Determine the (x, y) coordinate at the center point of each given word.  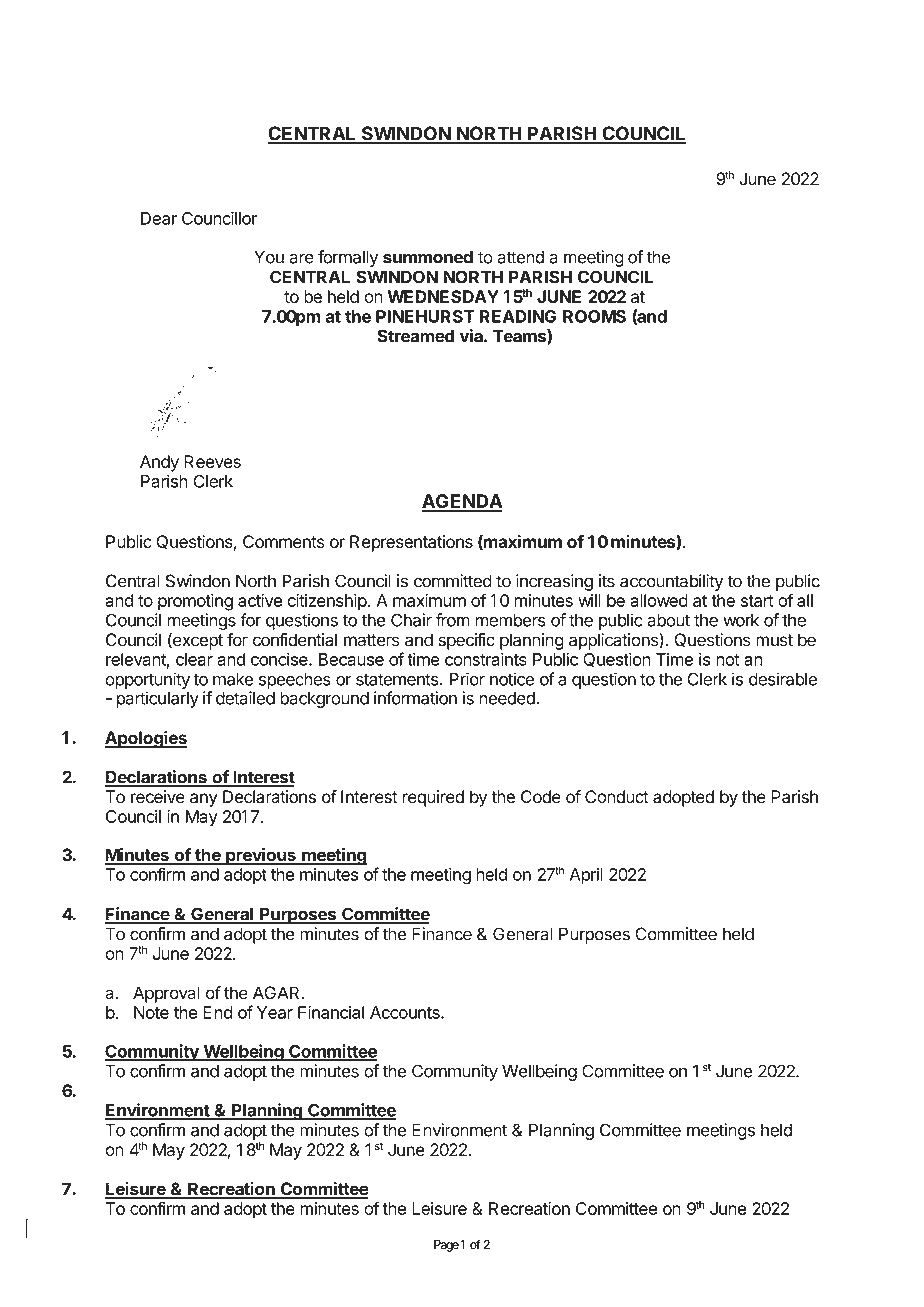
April (586, 876)
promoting (195, 602)
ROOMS (594, 316)
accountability (671, 582)
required (433, 798)
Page (446, 1246)
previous (261, 856)
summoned (428, 257)
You (269, 257)
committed (453, 581)
